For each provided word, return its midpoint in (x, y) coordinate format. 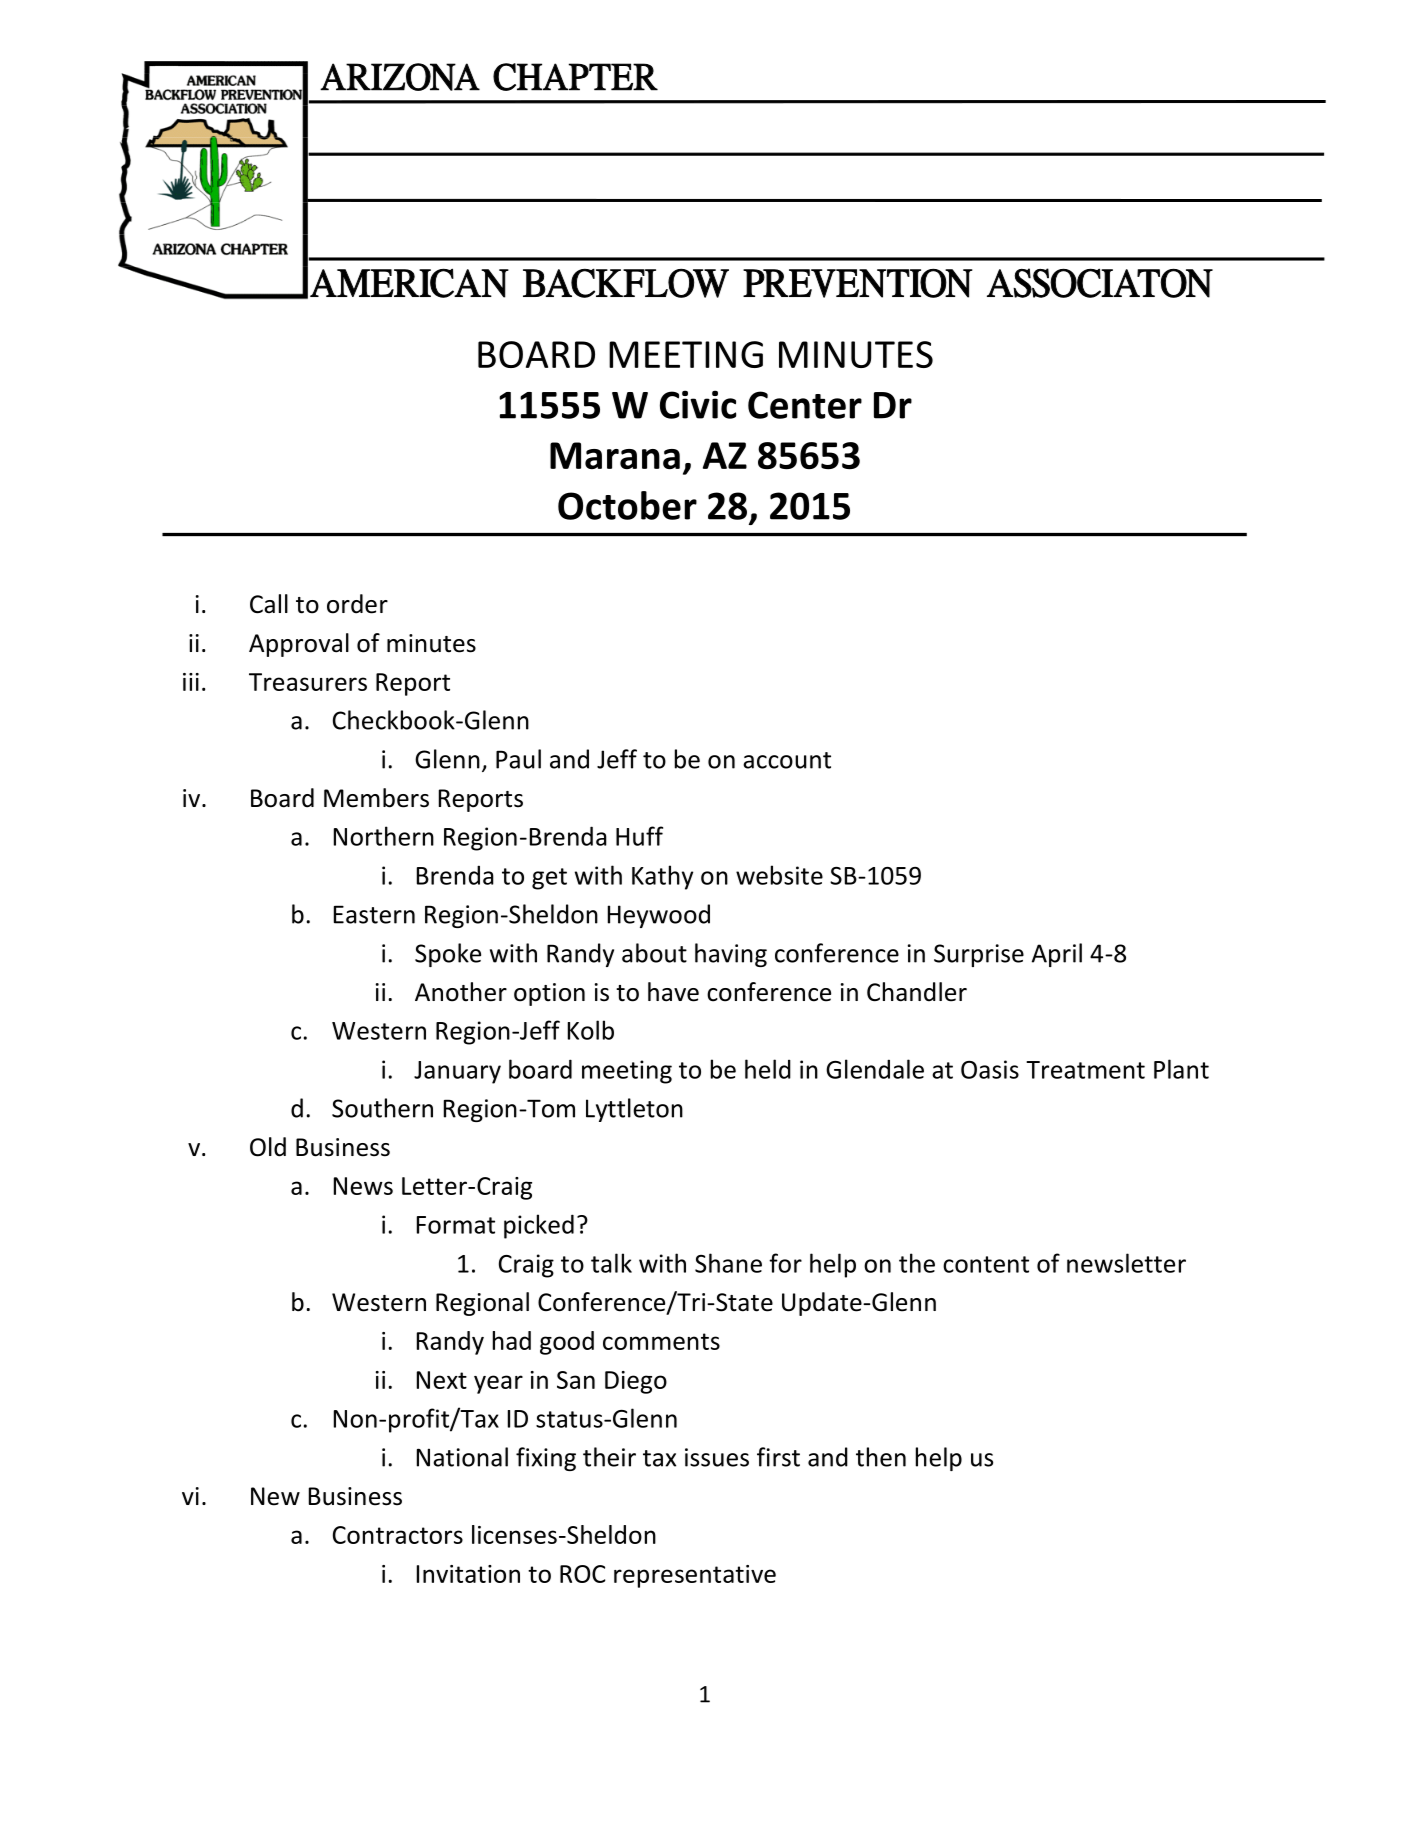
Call (269, 604)
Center (805, 405)
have (673, 992)
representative (695, 1576)
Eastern (374, 914)
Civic (698, 404)
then (881, 1457)
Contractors (398, 1535)
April (1057, 955)
